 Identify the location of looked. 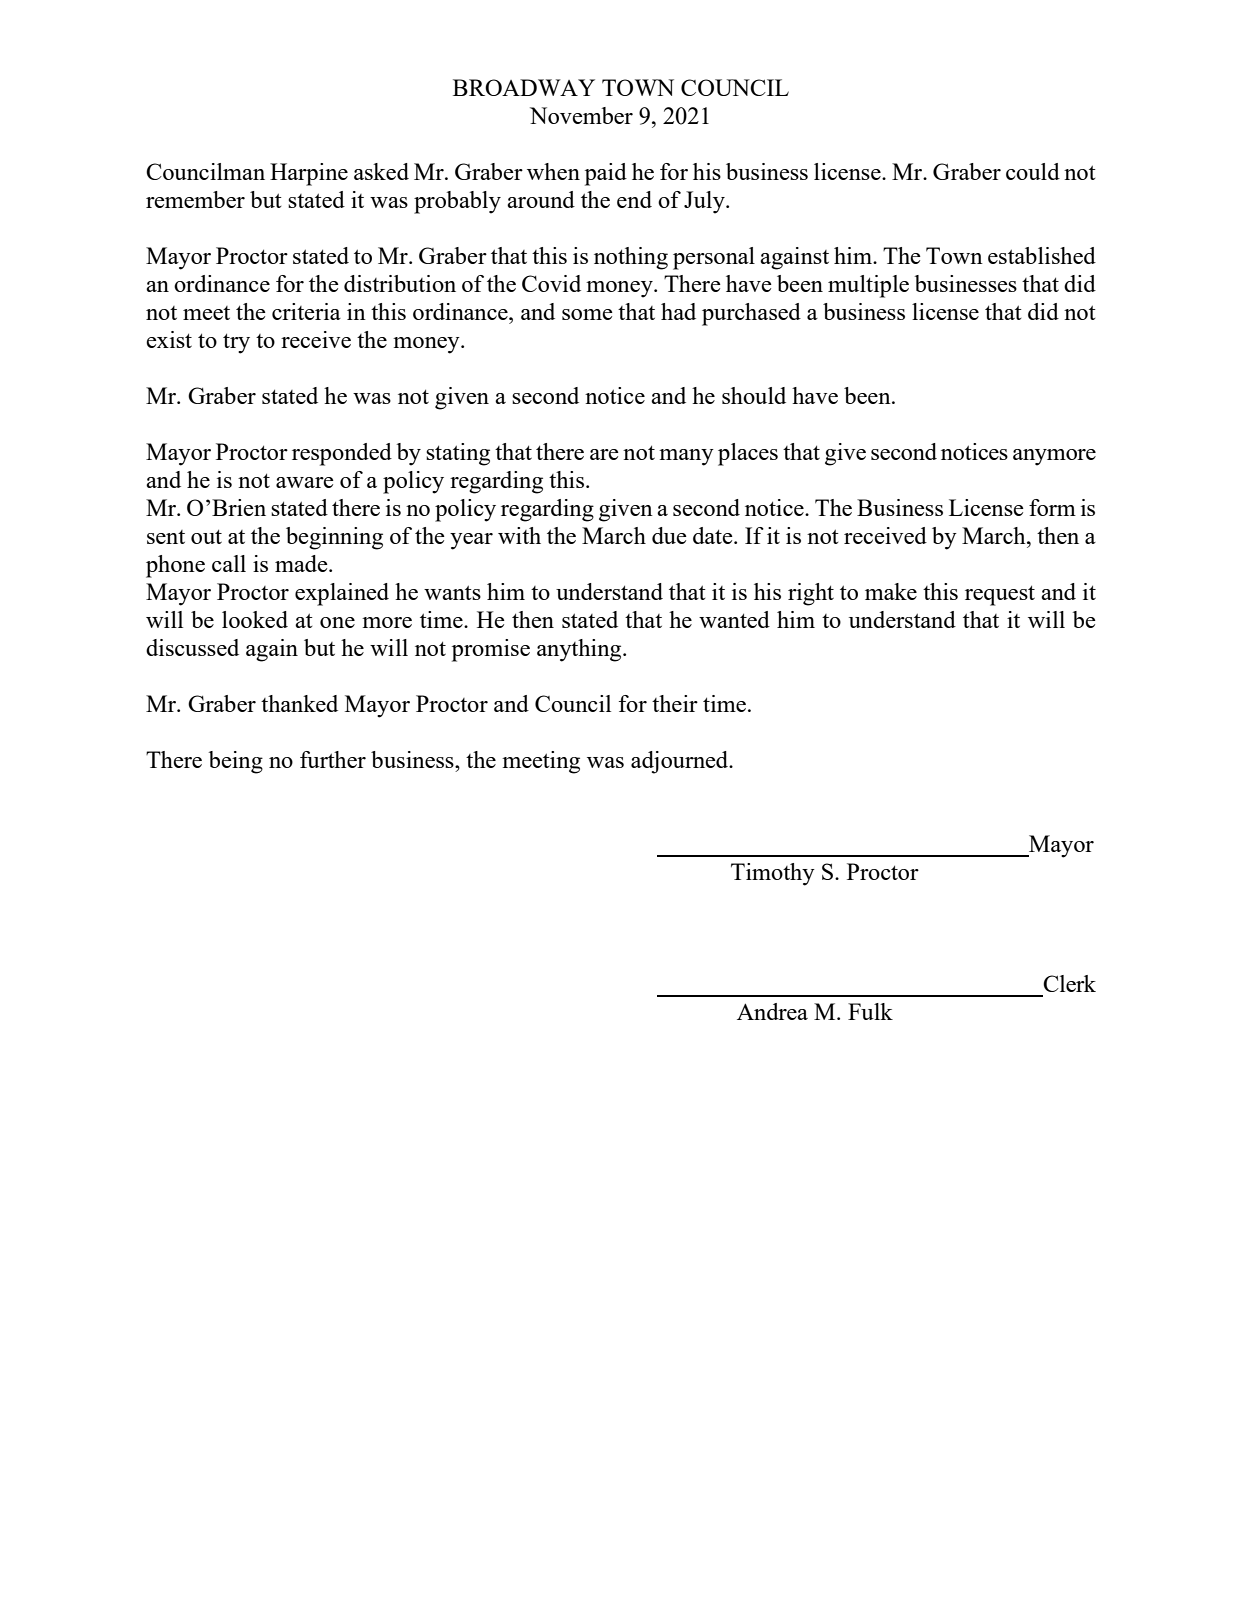
(255, 619).
